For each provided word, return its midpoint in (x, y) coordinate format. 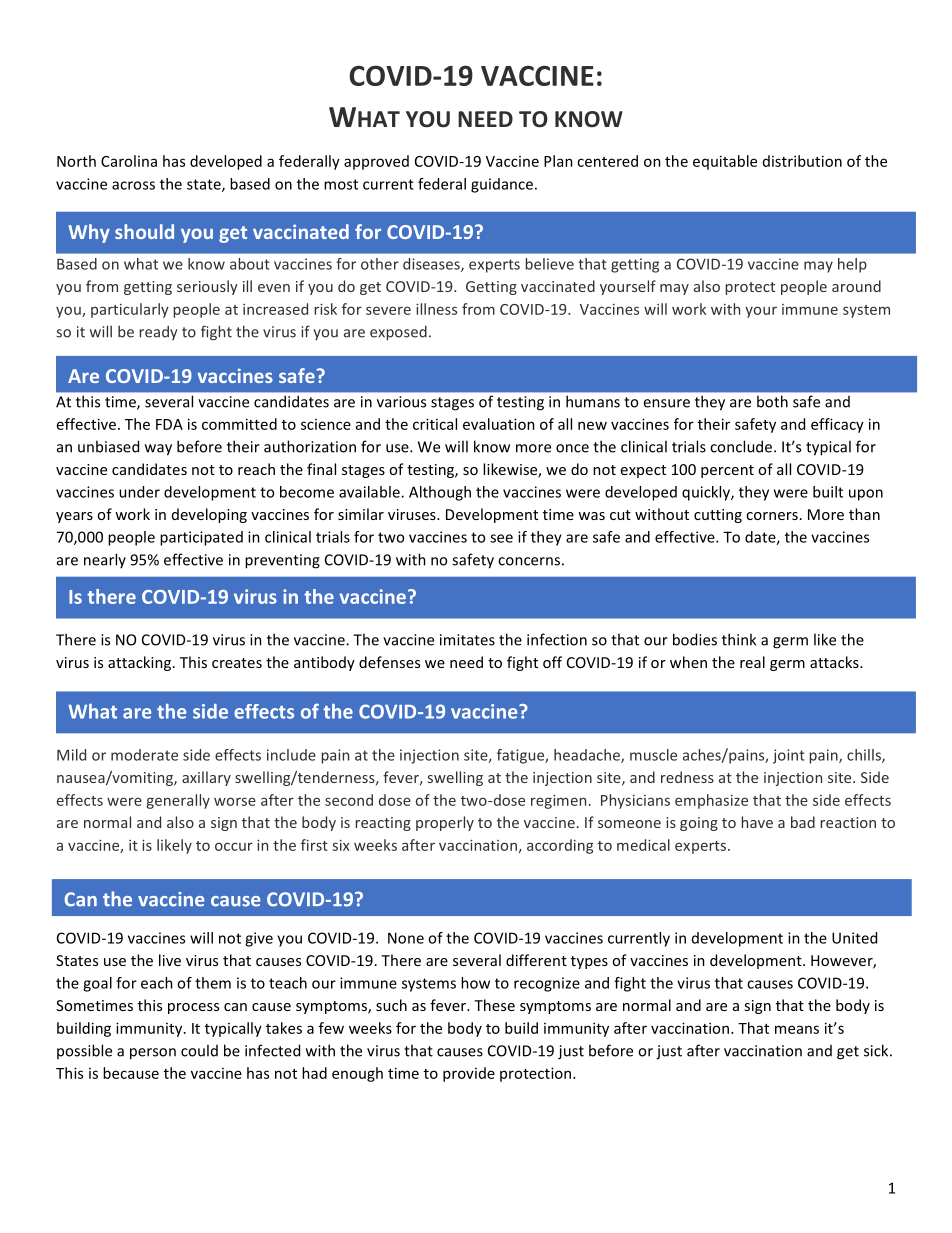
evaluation (499, 424)
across (133, 185)
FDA (169, 424)
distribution (802, 161)
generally (178, 801)
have (757, 822)
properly (445, 823)
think (739, 639)
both (772, 402)
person (153, 1054)
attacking (141, 663)
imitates (467, 640)
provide (469, 1074)
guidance (503, 185)
